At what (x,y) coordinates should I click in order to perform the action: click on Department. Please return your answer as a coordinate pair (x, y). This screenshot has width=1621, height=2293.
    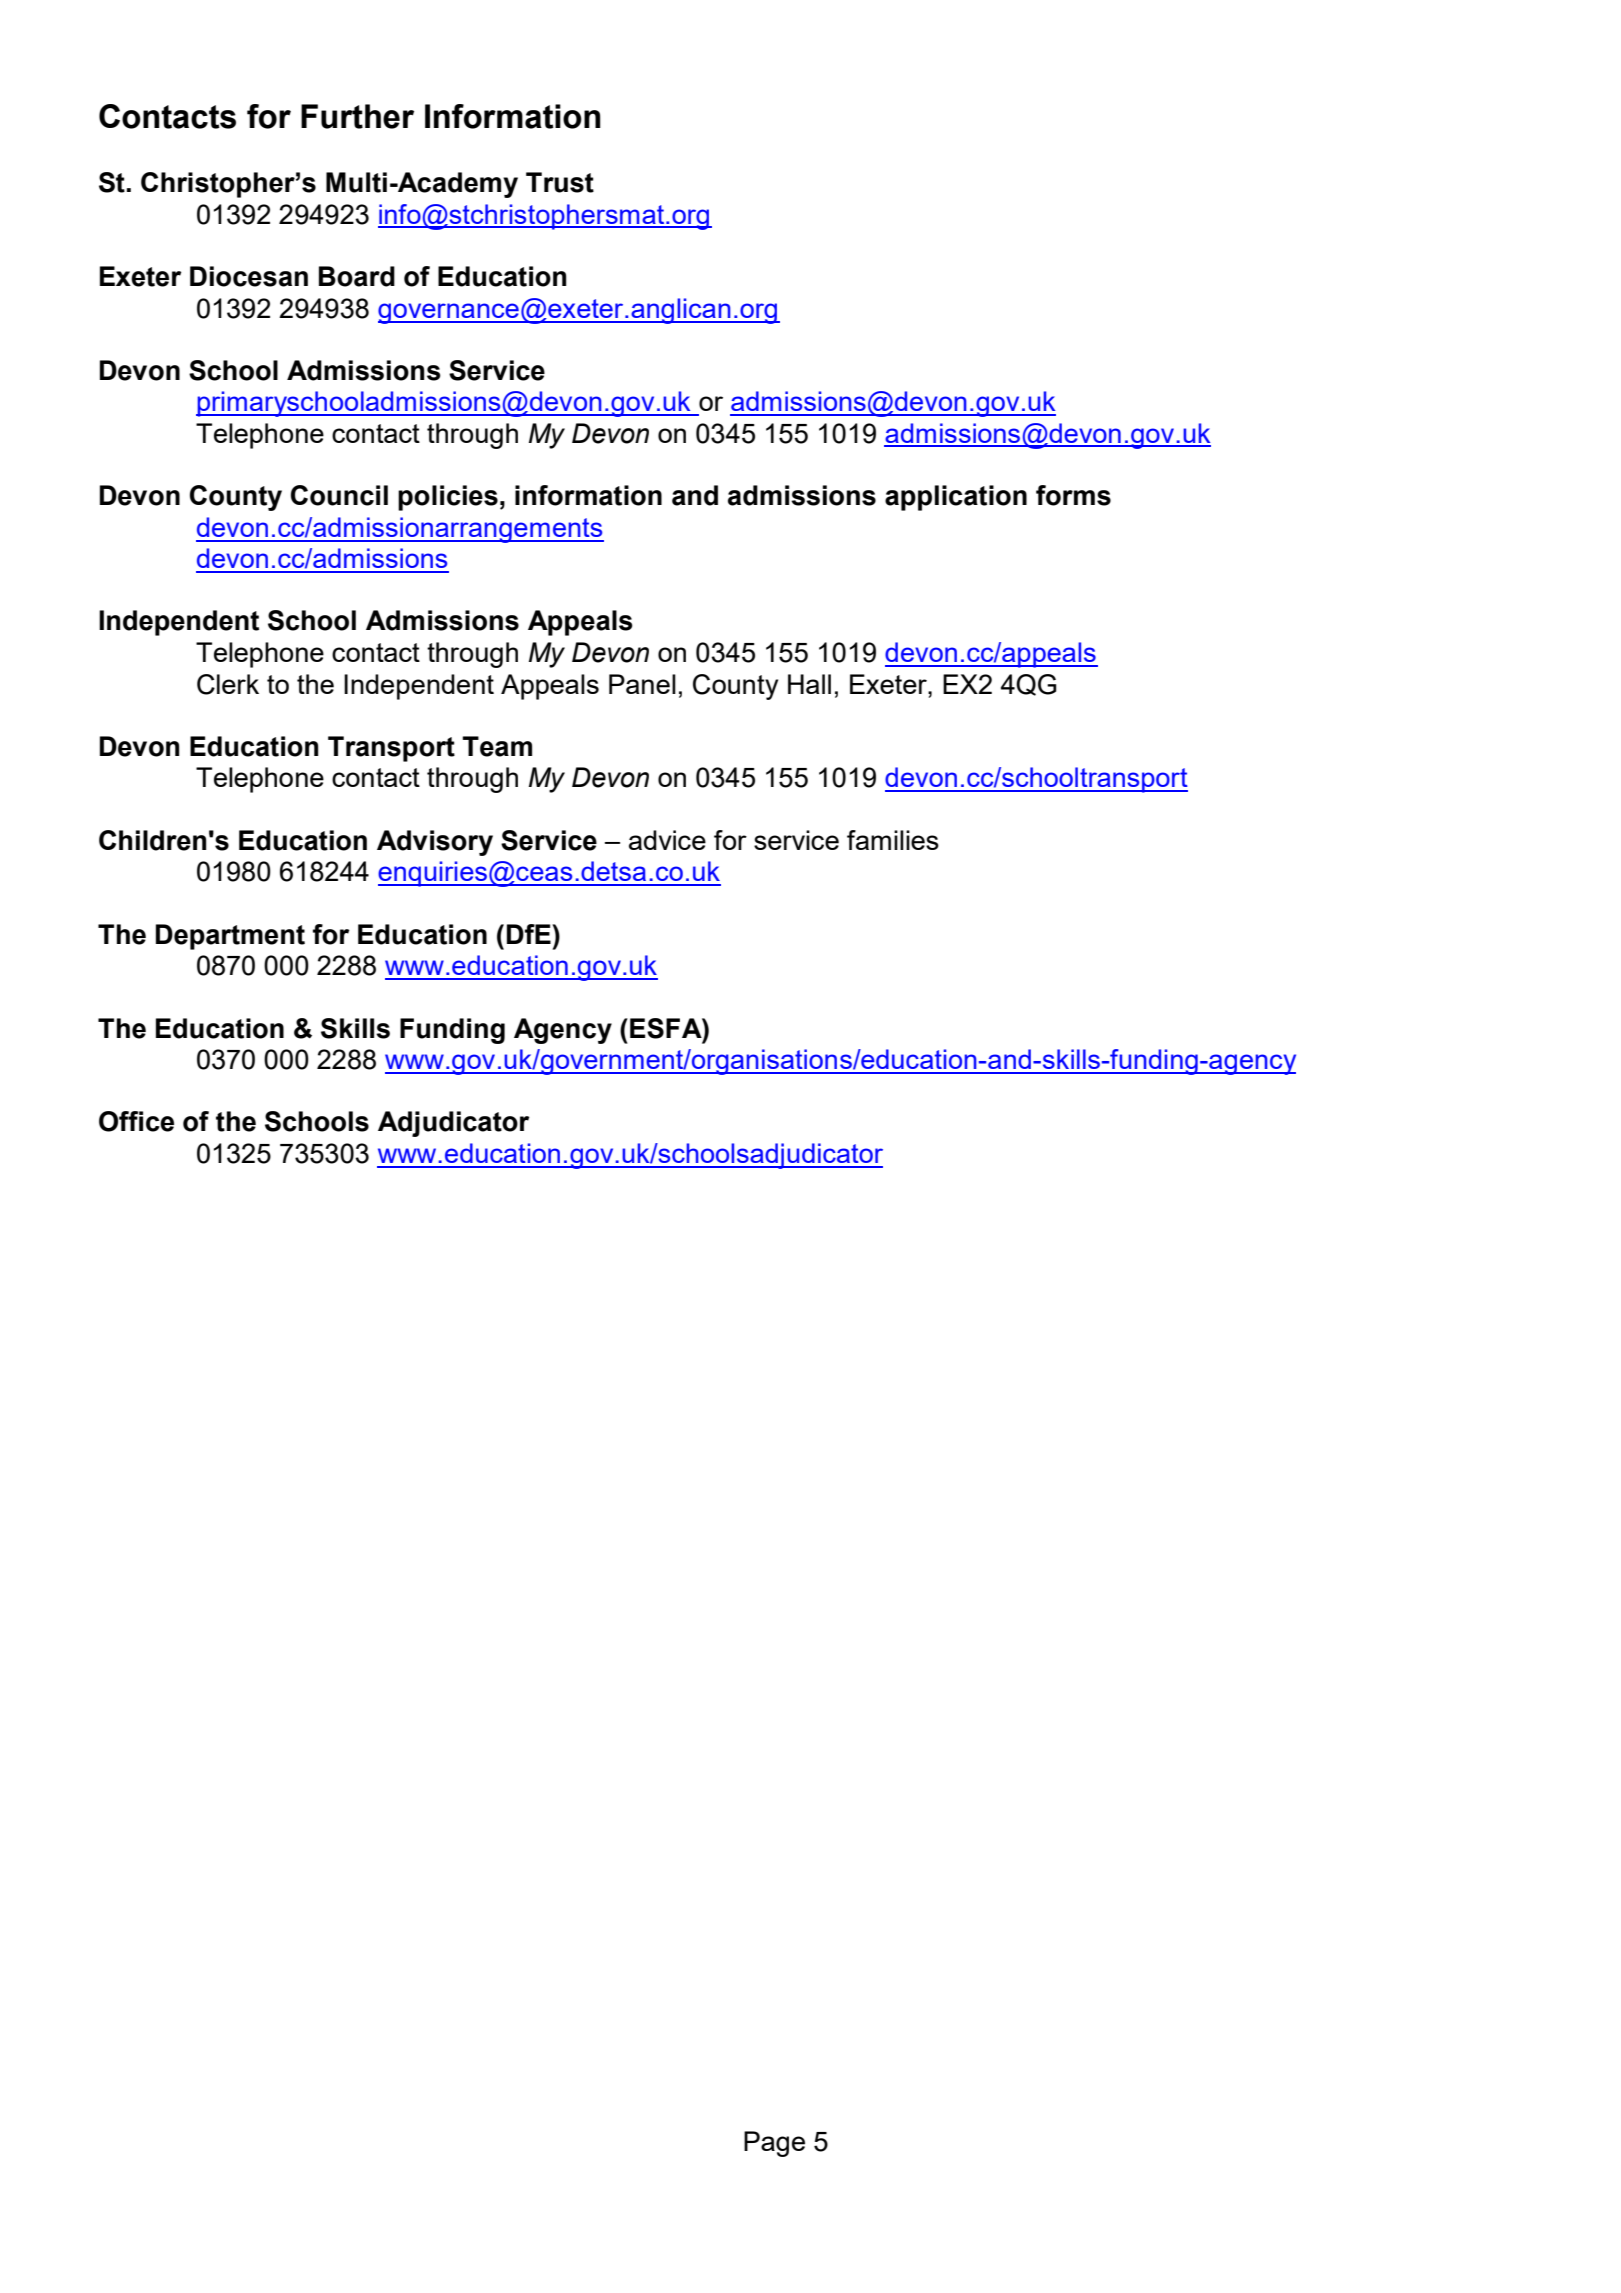
    Looking at the image, I should click on (230, 937).
